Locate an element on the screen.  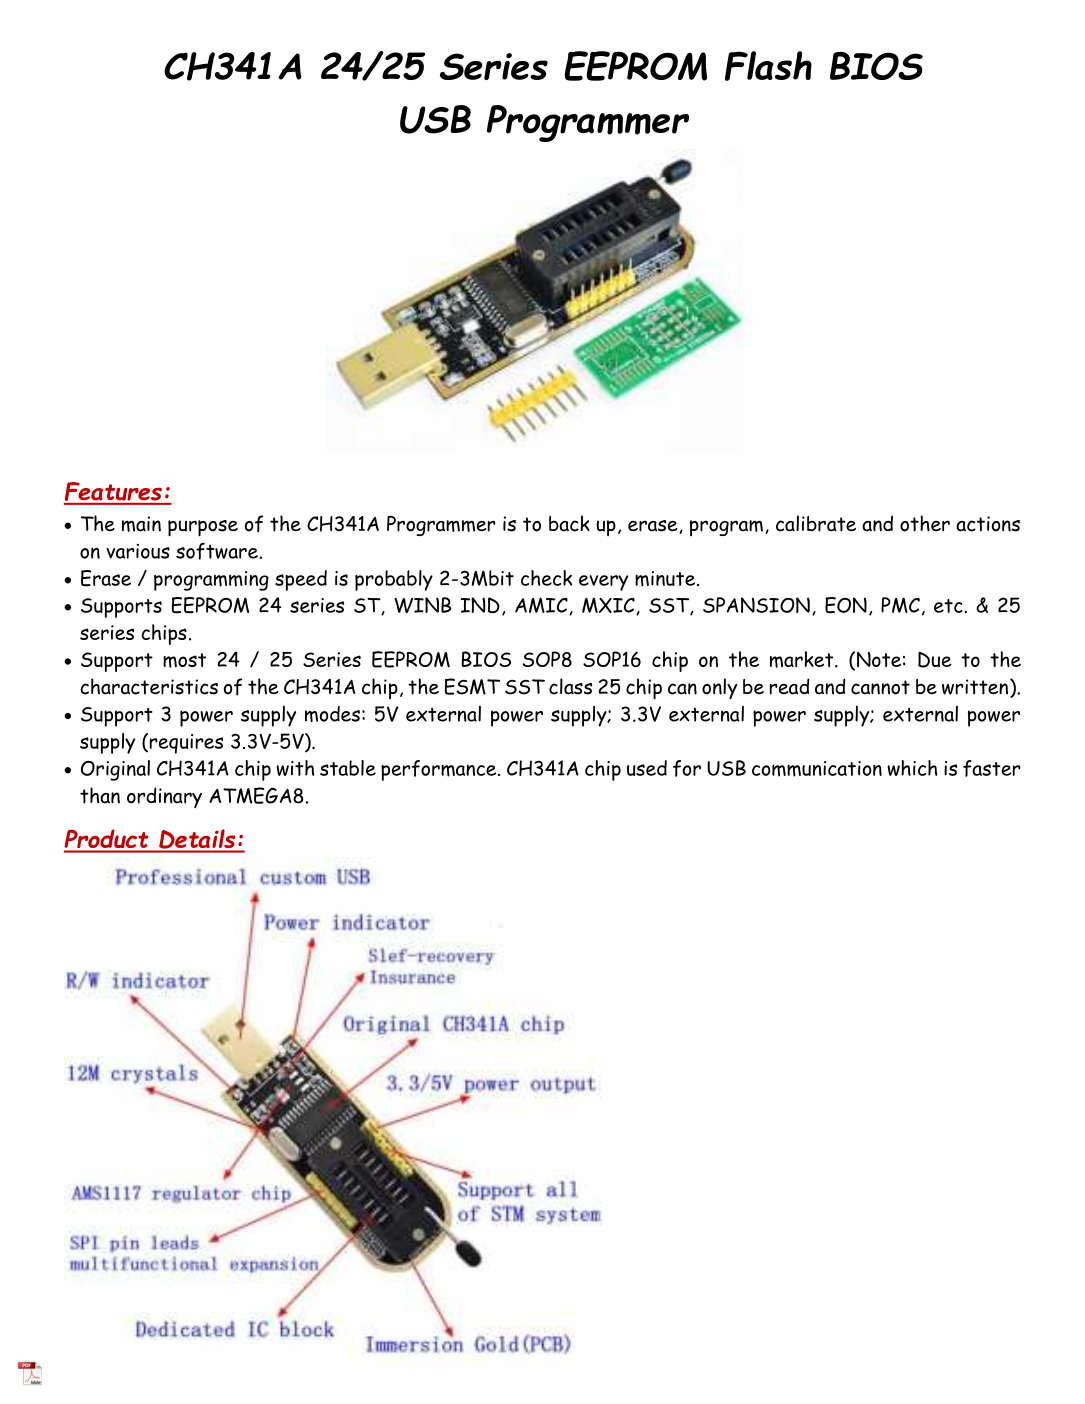
back is located at coordinates (569, 523).
